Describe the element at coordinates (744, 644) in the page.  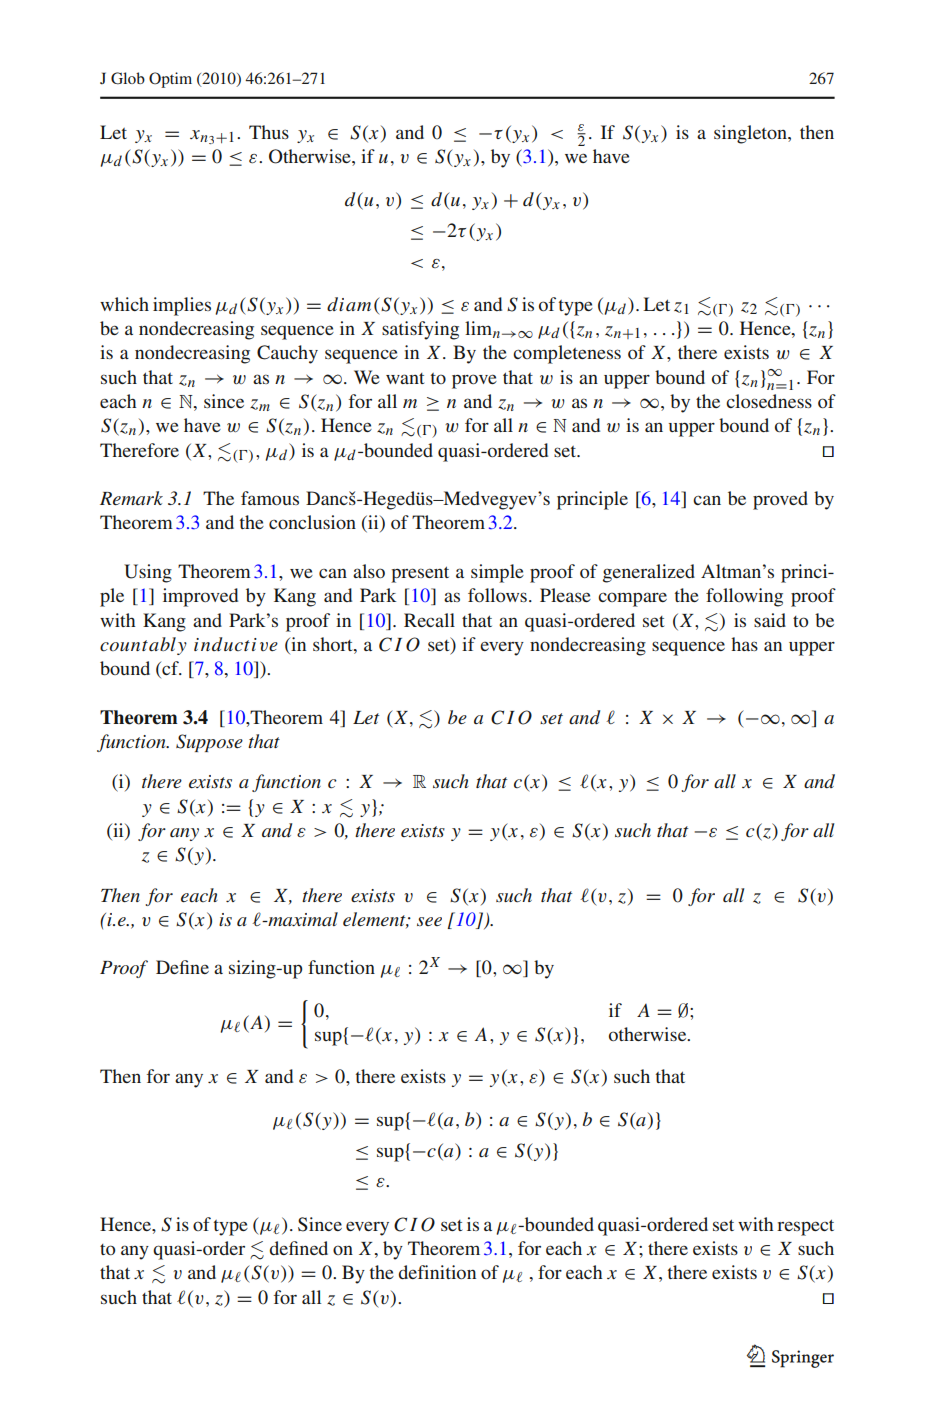
I see `has` at that location.
